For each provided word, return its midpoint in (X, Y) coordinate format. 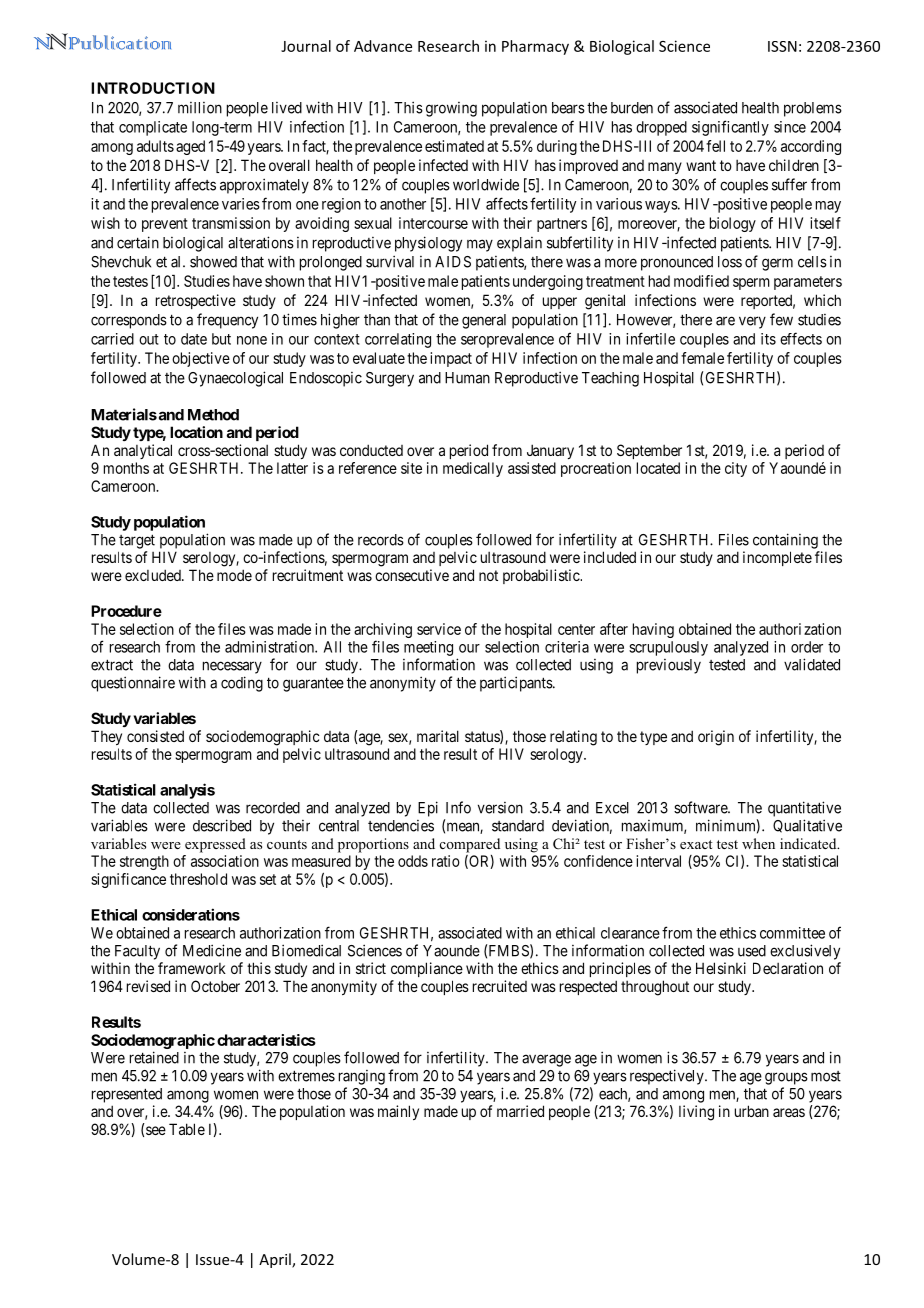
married (520, 1111)
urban (752, 1111)
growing (451, 109)
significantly (730, 128)
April (276, 1260)
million (200, 108)
